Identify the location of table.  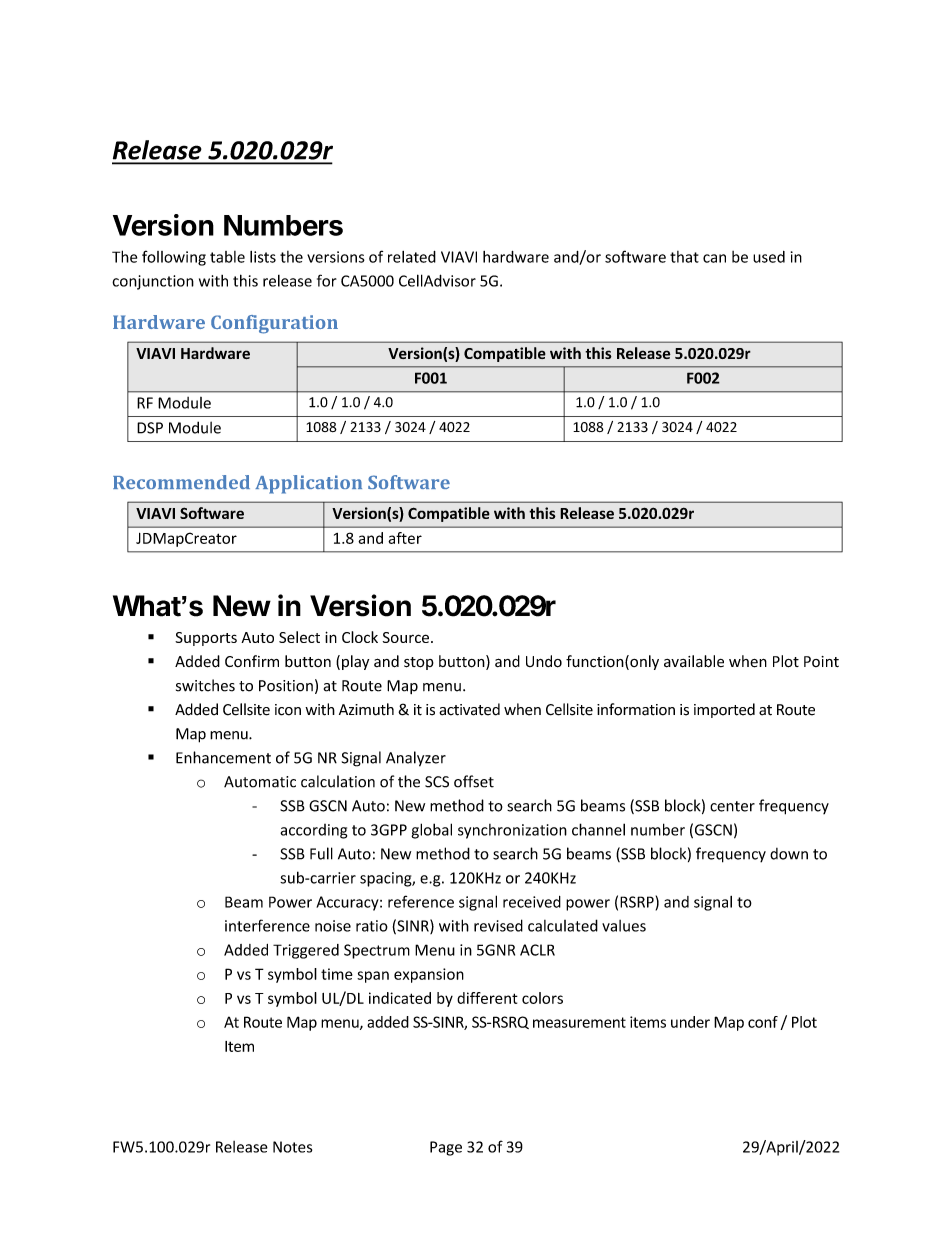
(227, 257).
